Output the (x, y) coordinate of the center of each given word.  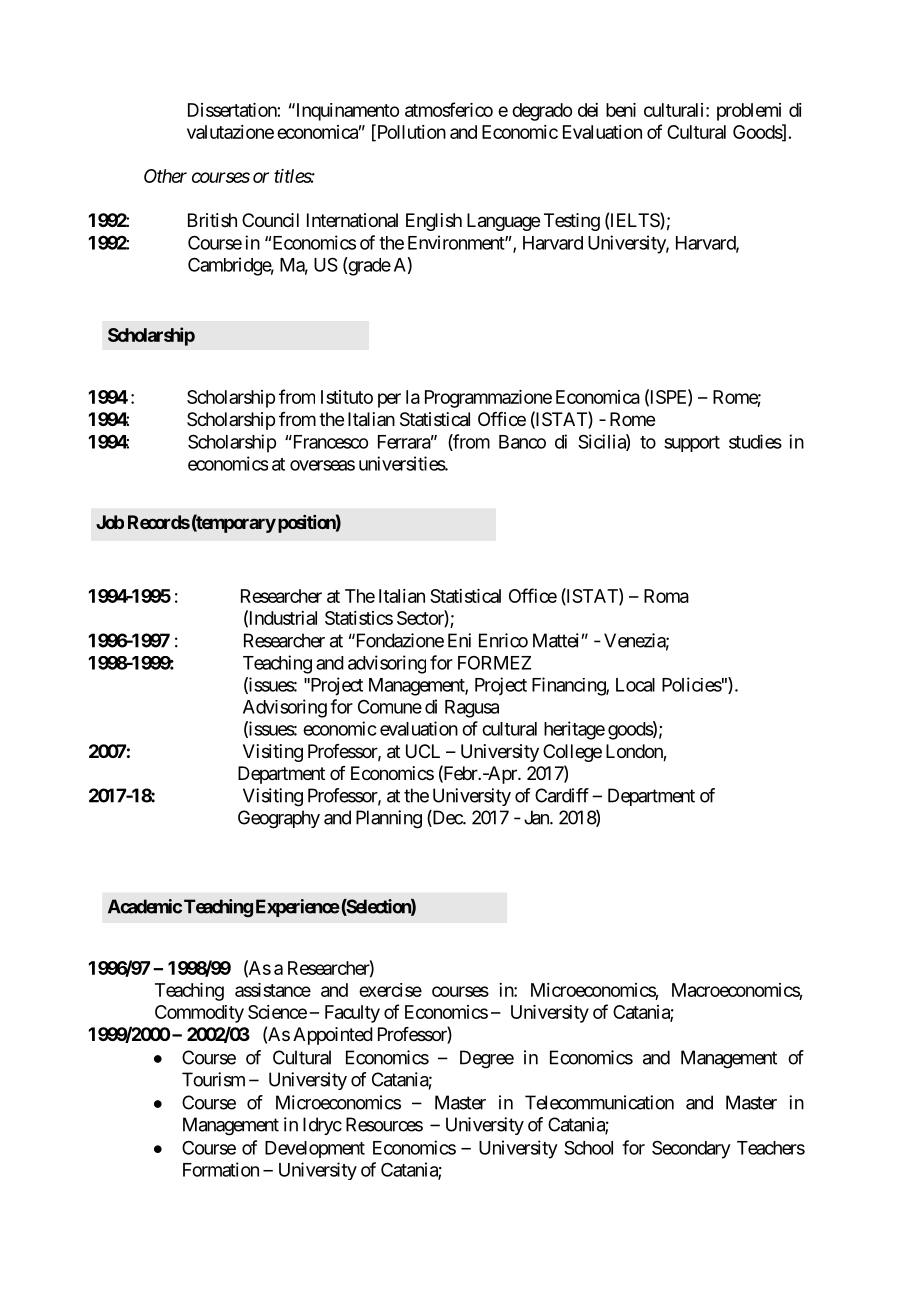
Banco (522, 442)
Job (110, 522)
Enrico (503, 640)
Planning (389, 819)
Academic (145, 906)
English (434, 222)
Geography (279, 819)
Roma (666, 596)
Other (165, 176)
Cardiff (562, 795)
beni (621, 110)
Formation (221, 1169)
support (692, 444)
